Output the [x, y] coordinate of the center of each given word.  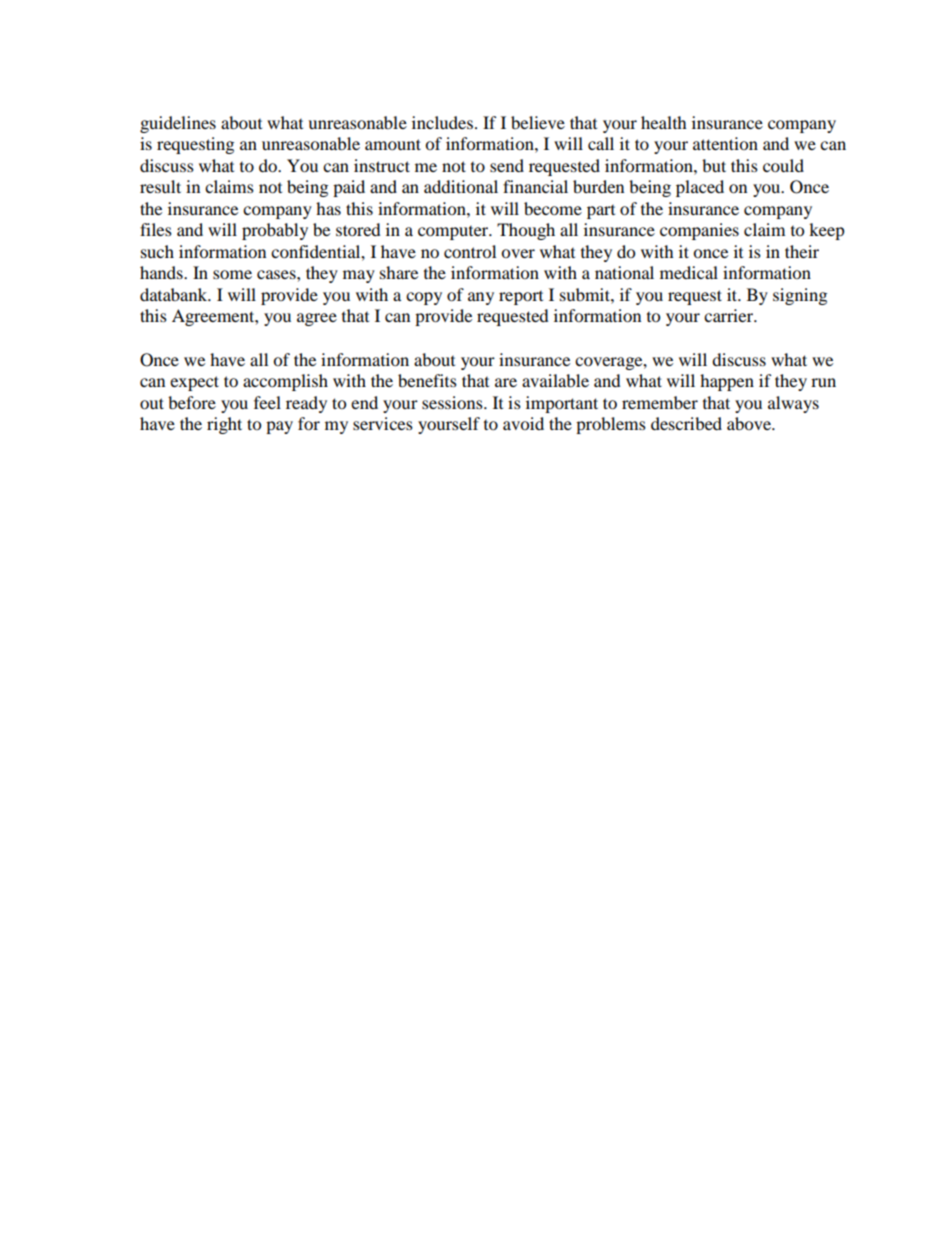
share [399, 272]
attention [725, 143]
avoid [523, 423]
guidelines [178, 124]
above [750, 423]
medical [689, 272]
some [232, 274]
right [224, 425]
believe [538, 122]
